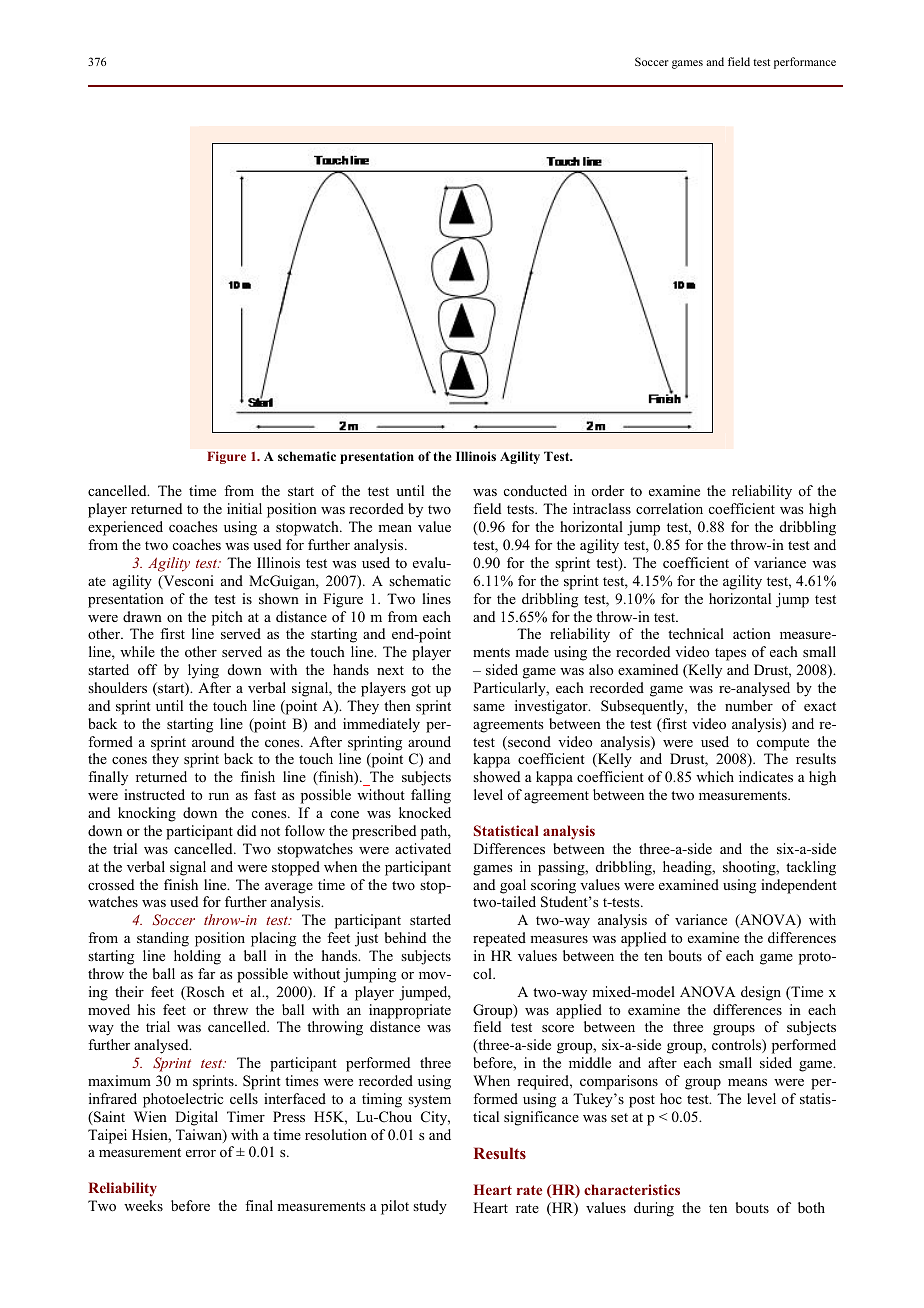 The image size is (924, 1308). I want to click on both, so click(811, 1207).
